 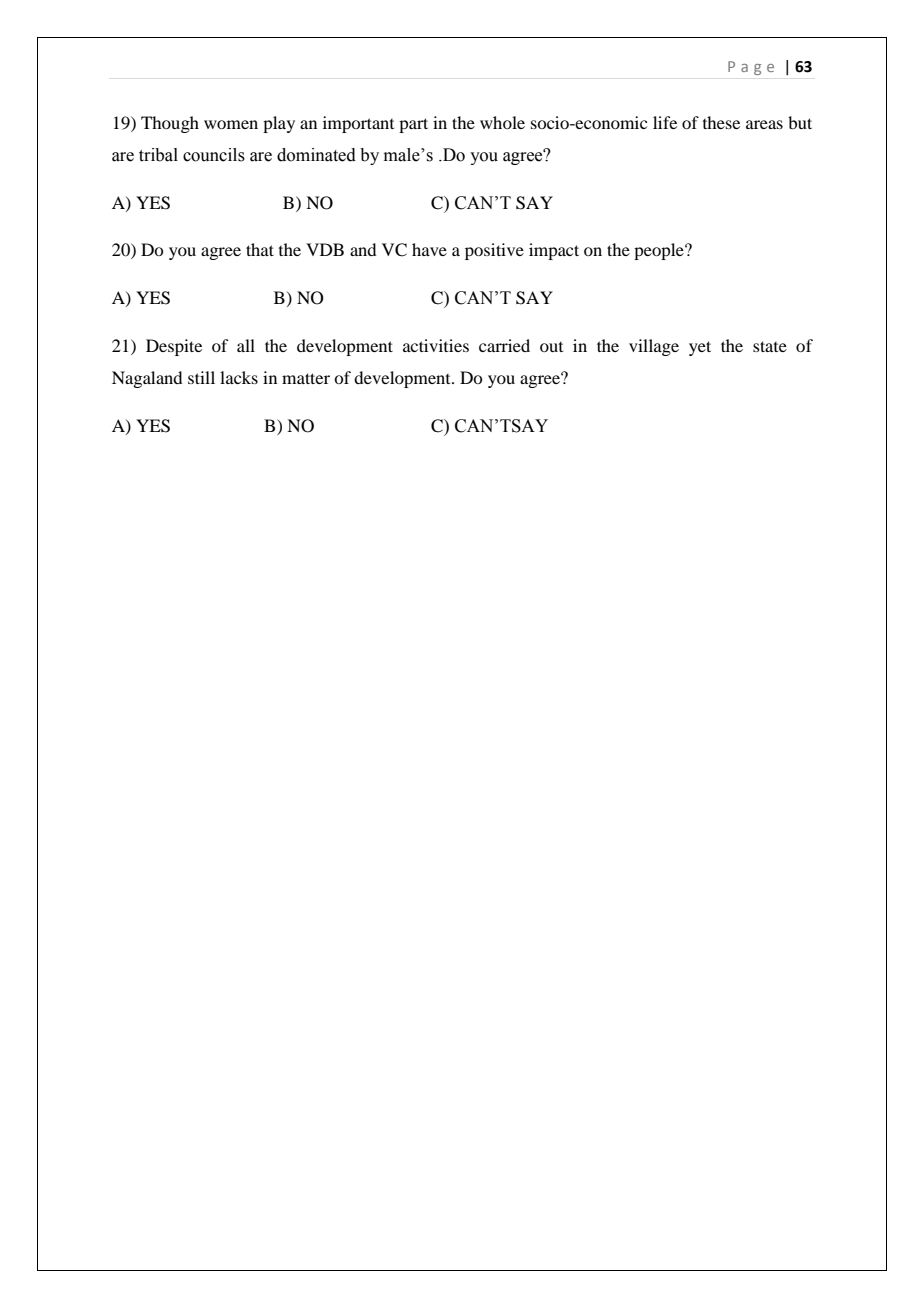 I want to click on whole, so click(x=502, y=122).
